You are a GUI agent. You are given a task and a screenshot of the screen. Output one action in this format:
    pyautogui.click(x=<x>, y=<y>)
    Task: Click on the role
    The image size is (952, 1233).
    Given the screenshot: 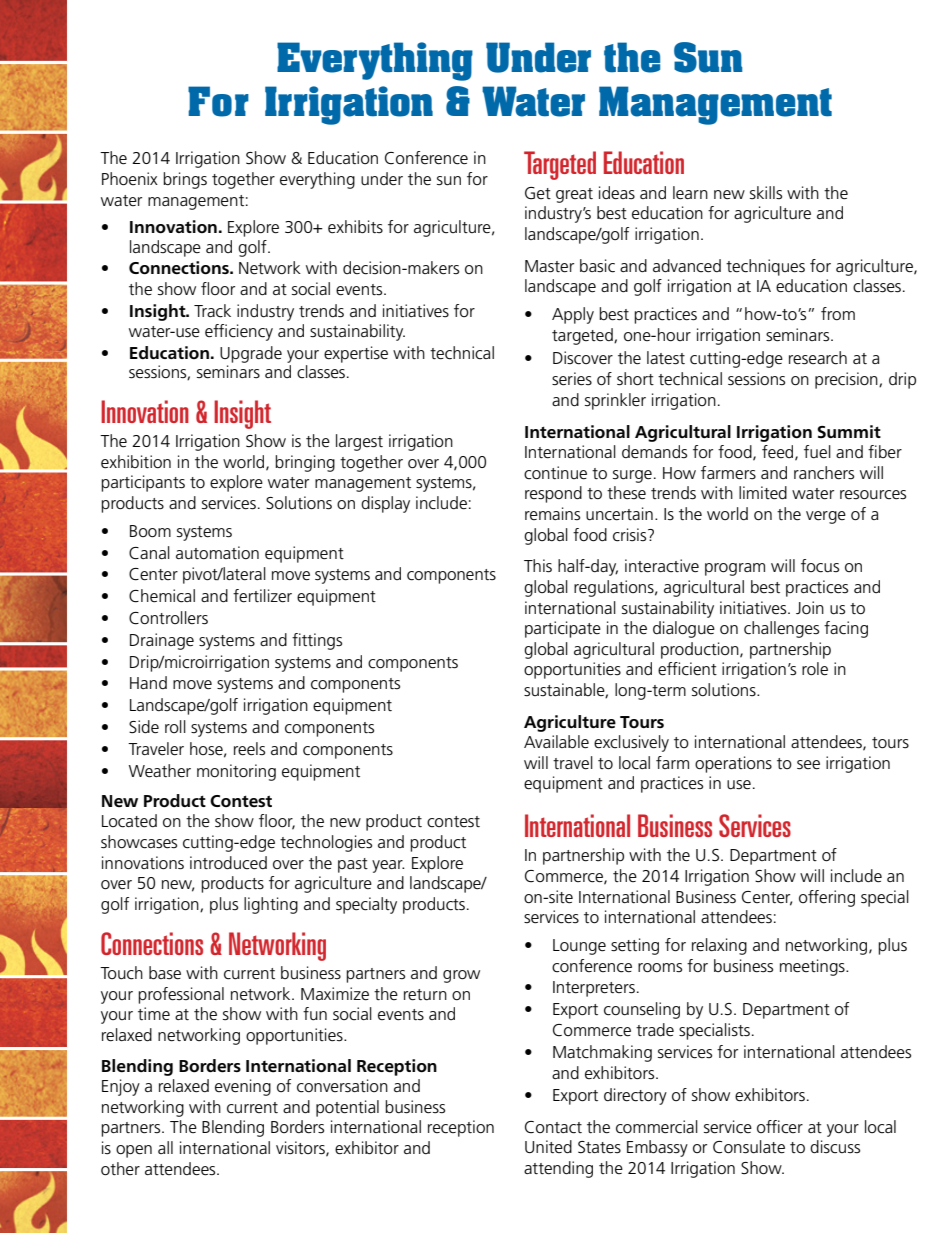 What is the action you would take?
    pyautogui.click(x=815, y=669)
